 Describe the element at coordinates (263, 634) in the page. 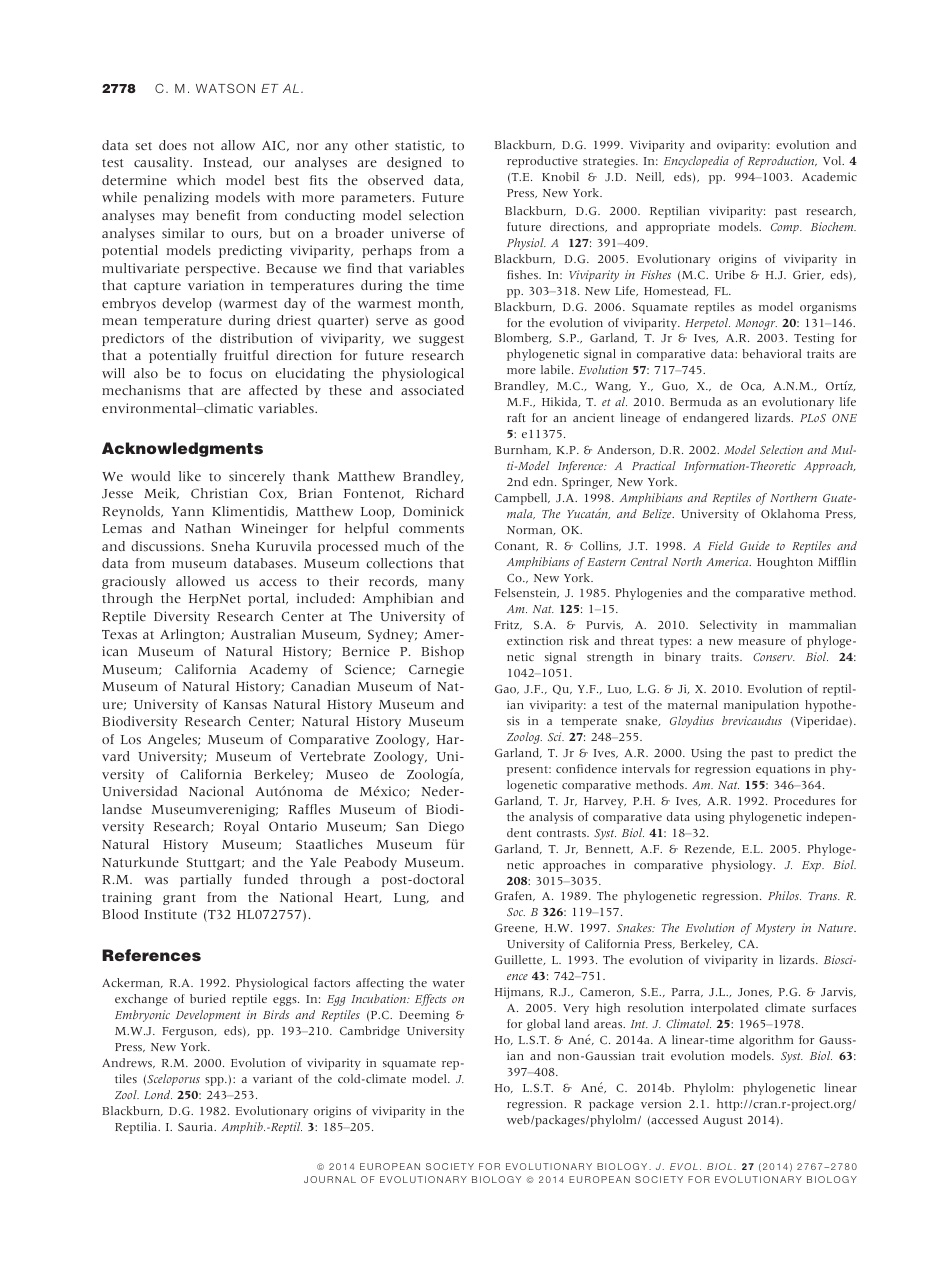

I see `Australian` at that location.
